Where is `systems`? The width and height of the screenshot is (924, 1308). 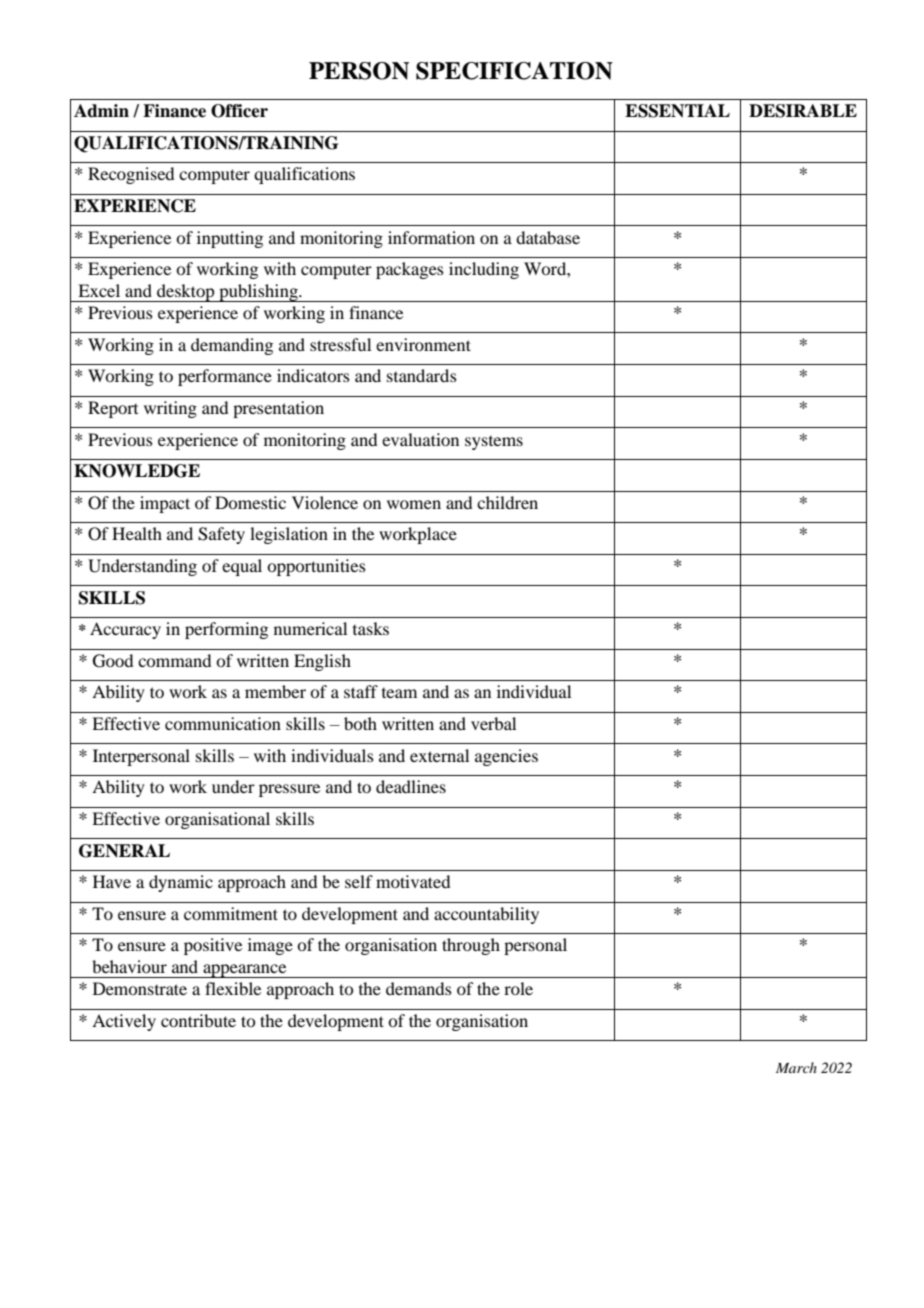
systems is located at coordinates (494, 443).
